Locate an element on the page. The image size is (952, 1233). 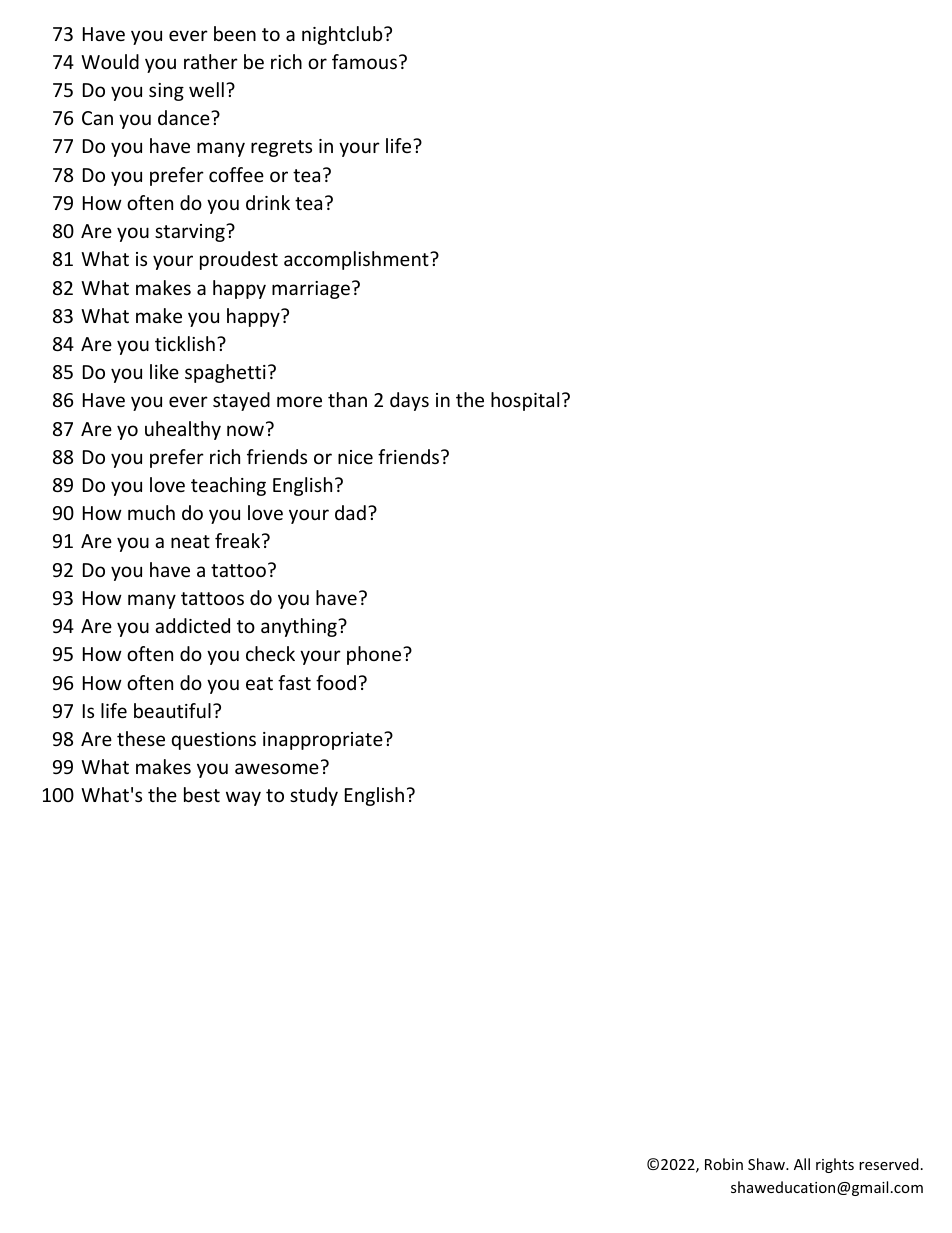
nightclub is located at coordinates (343, 35).
